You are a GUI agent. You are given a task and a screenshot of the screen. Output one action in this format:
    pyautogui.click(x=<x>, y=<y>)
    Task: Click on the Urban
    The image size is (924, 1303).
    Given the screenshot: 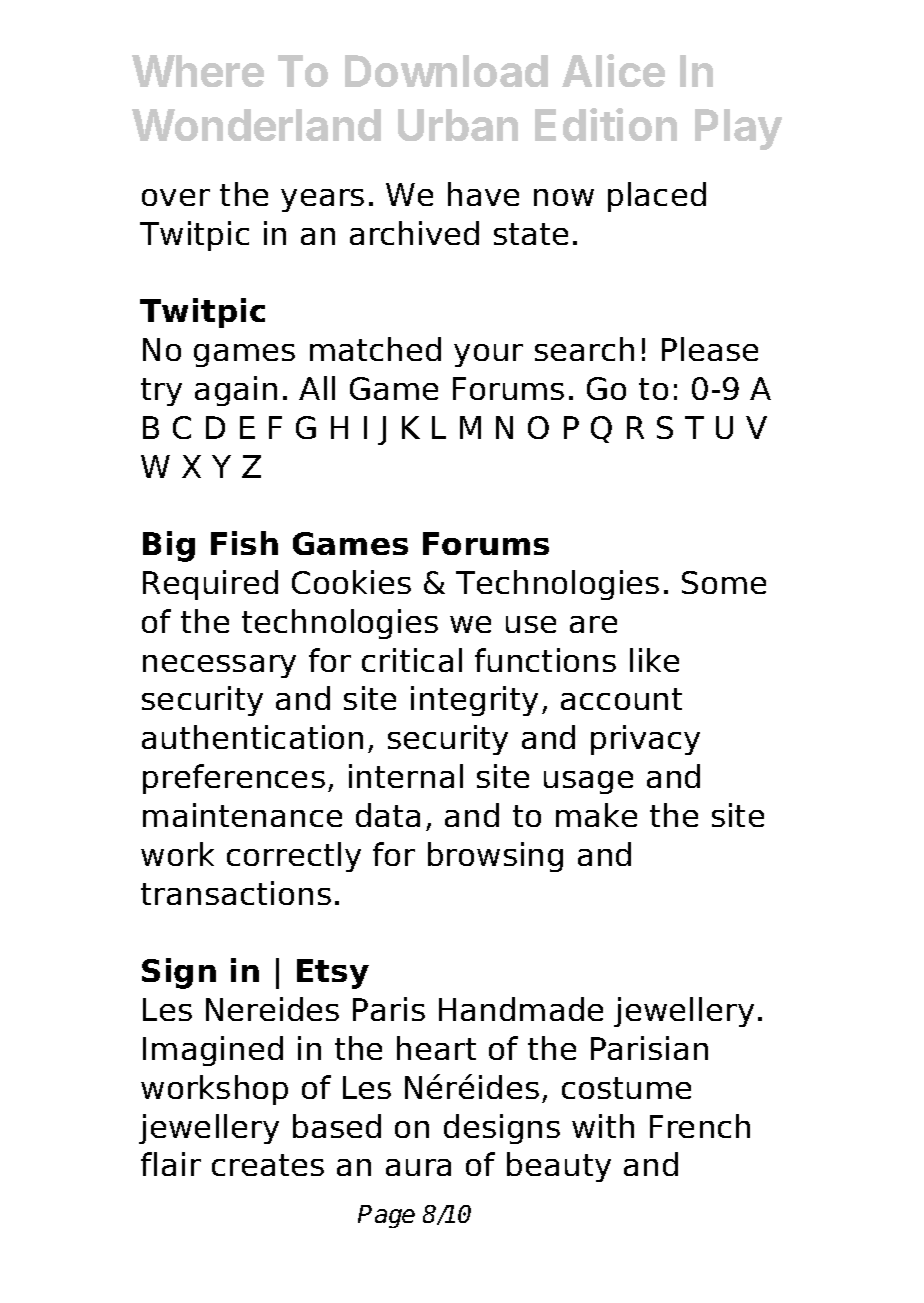 What is the action you would take?
    pyautogui.click(x=458, y=125)
